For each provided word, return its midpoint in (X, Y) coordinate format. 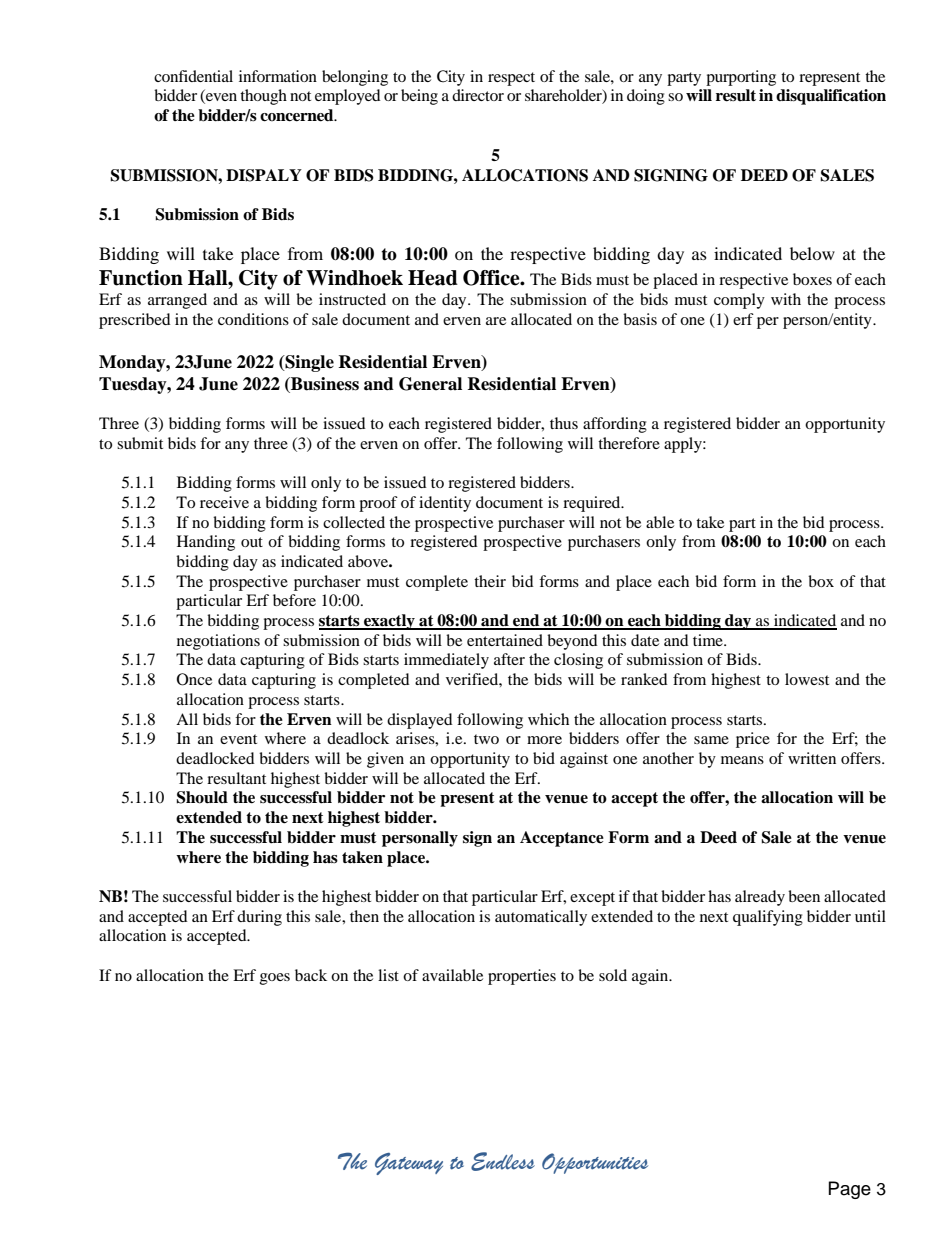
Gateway (409, 1164)
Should (202, 797)
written (812, 758)
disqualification (831, 97)
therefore (629, 443)
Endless (503, 1161)
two (486, 739)
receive (224, 502)
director (478, 95)
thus (564, 423)
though (263, 97)
